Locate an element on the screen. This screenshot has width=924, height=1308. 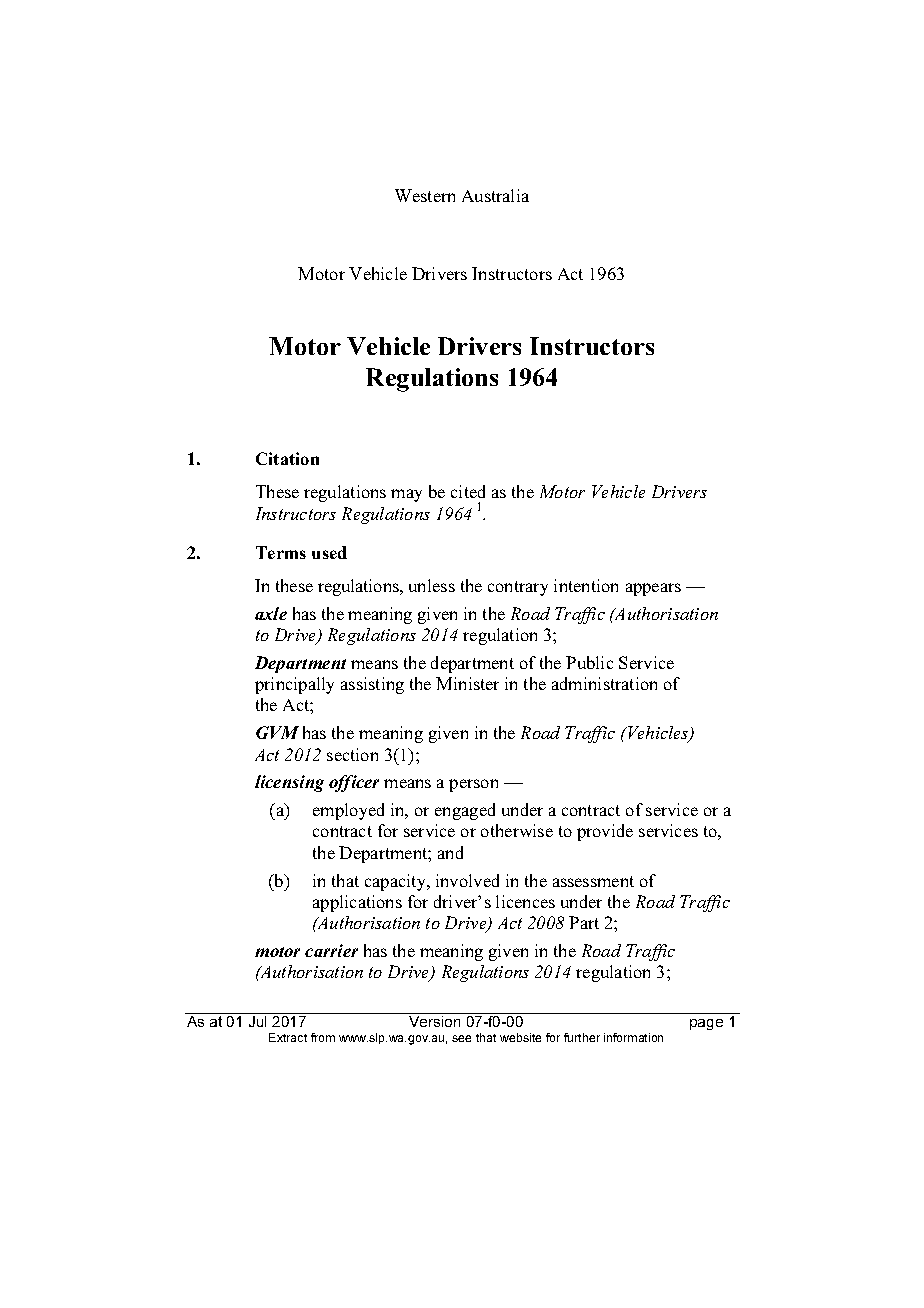
Australia is located at coordinates (495, 195).
